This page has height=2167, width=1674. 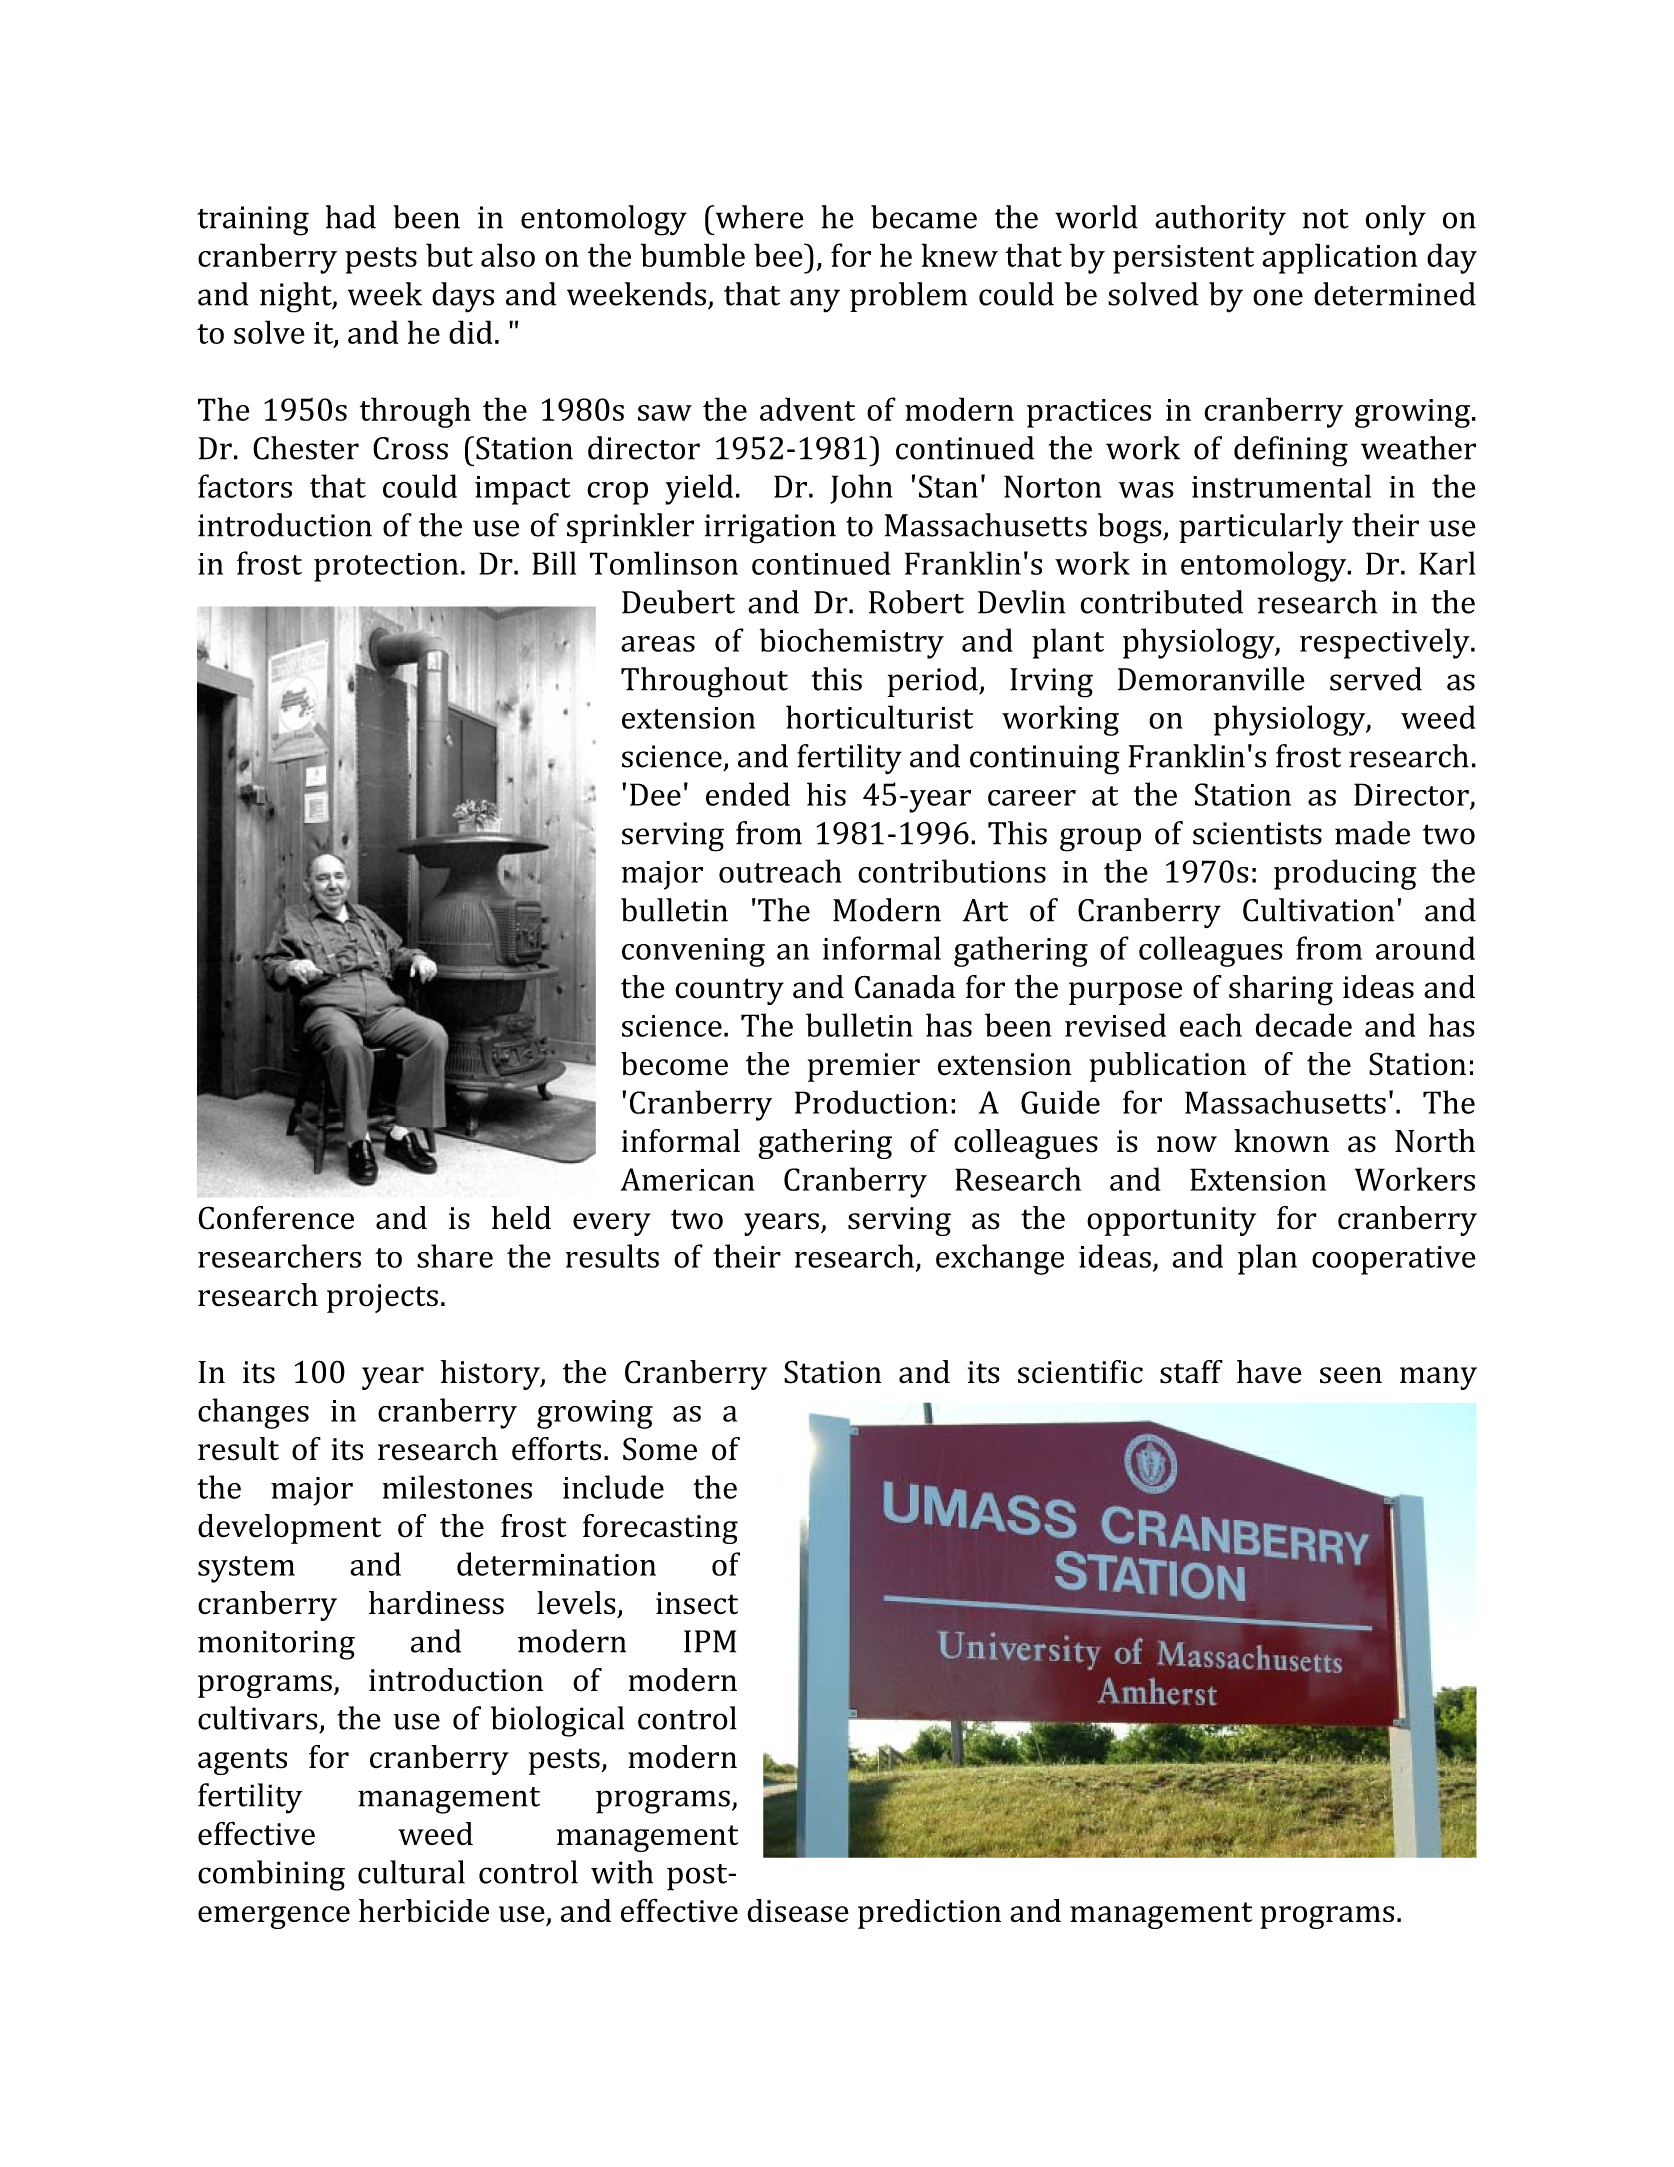 What do you see at coordinates (864, 1067) in the page?
I see `premier` at bounding box center [864, 1067].
